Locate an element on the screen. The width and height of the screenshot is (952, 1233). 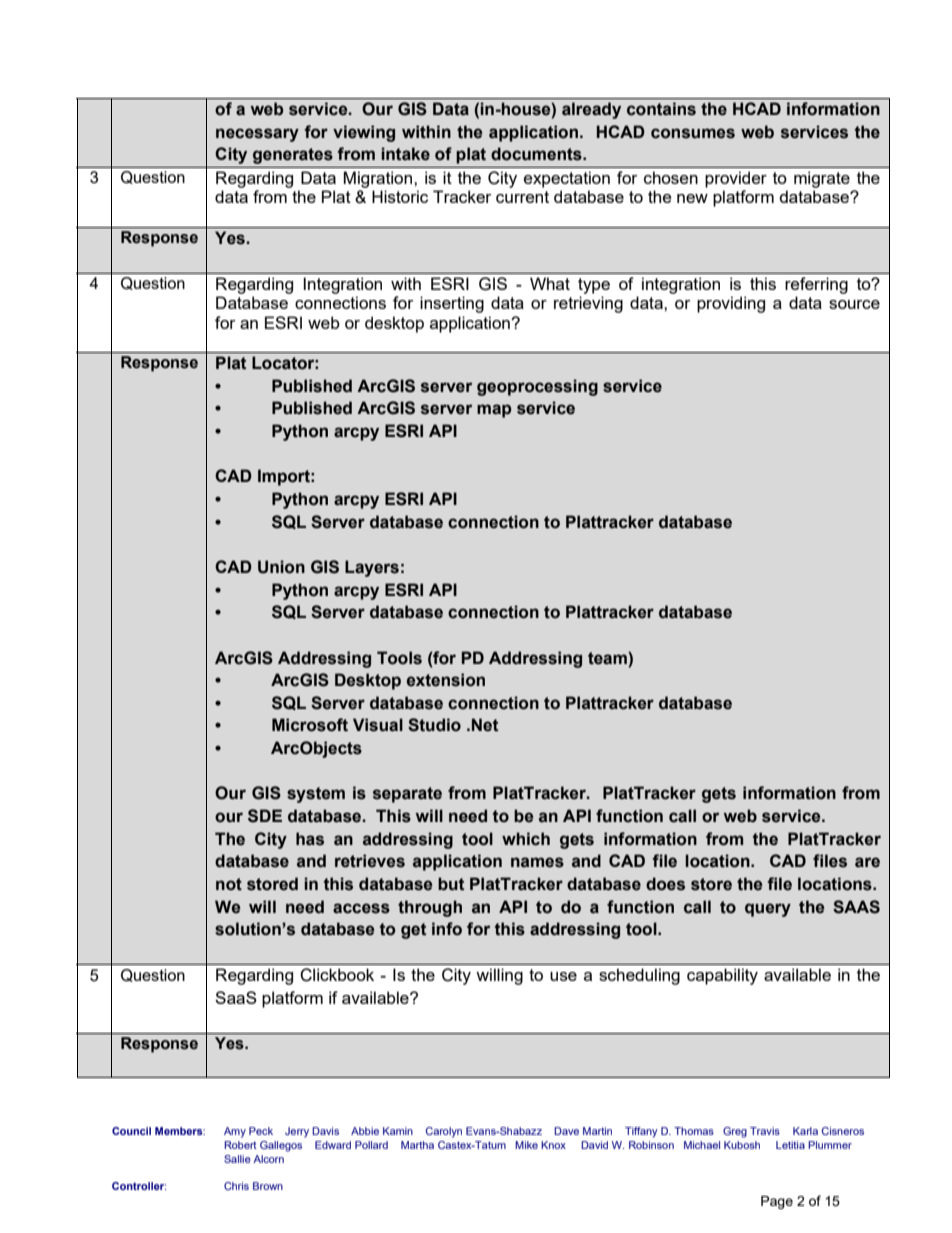
which is located at coordinates (526, 839).
